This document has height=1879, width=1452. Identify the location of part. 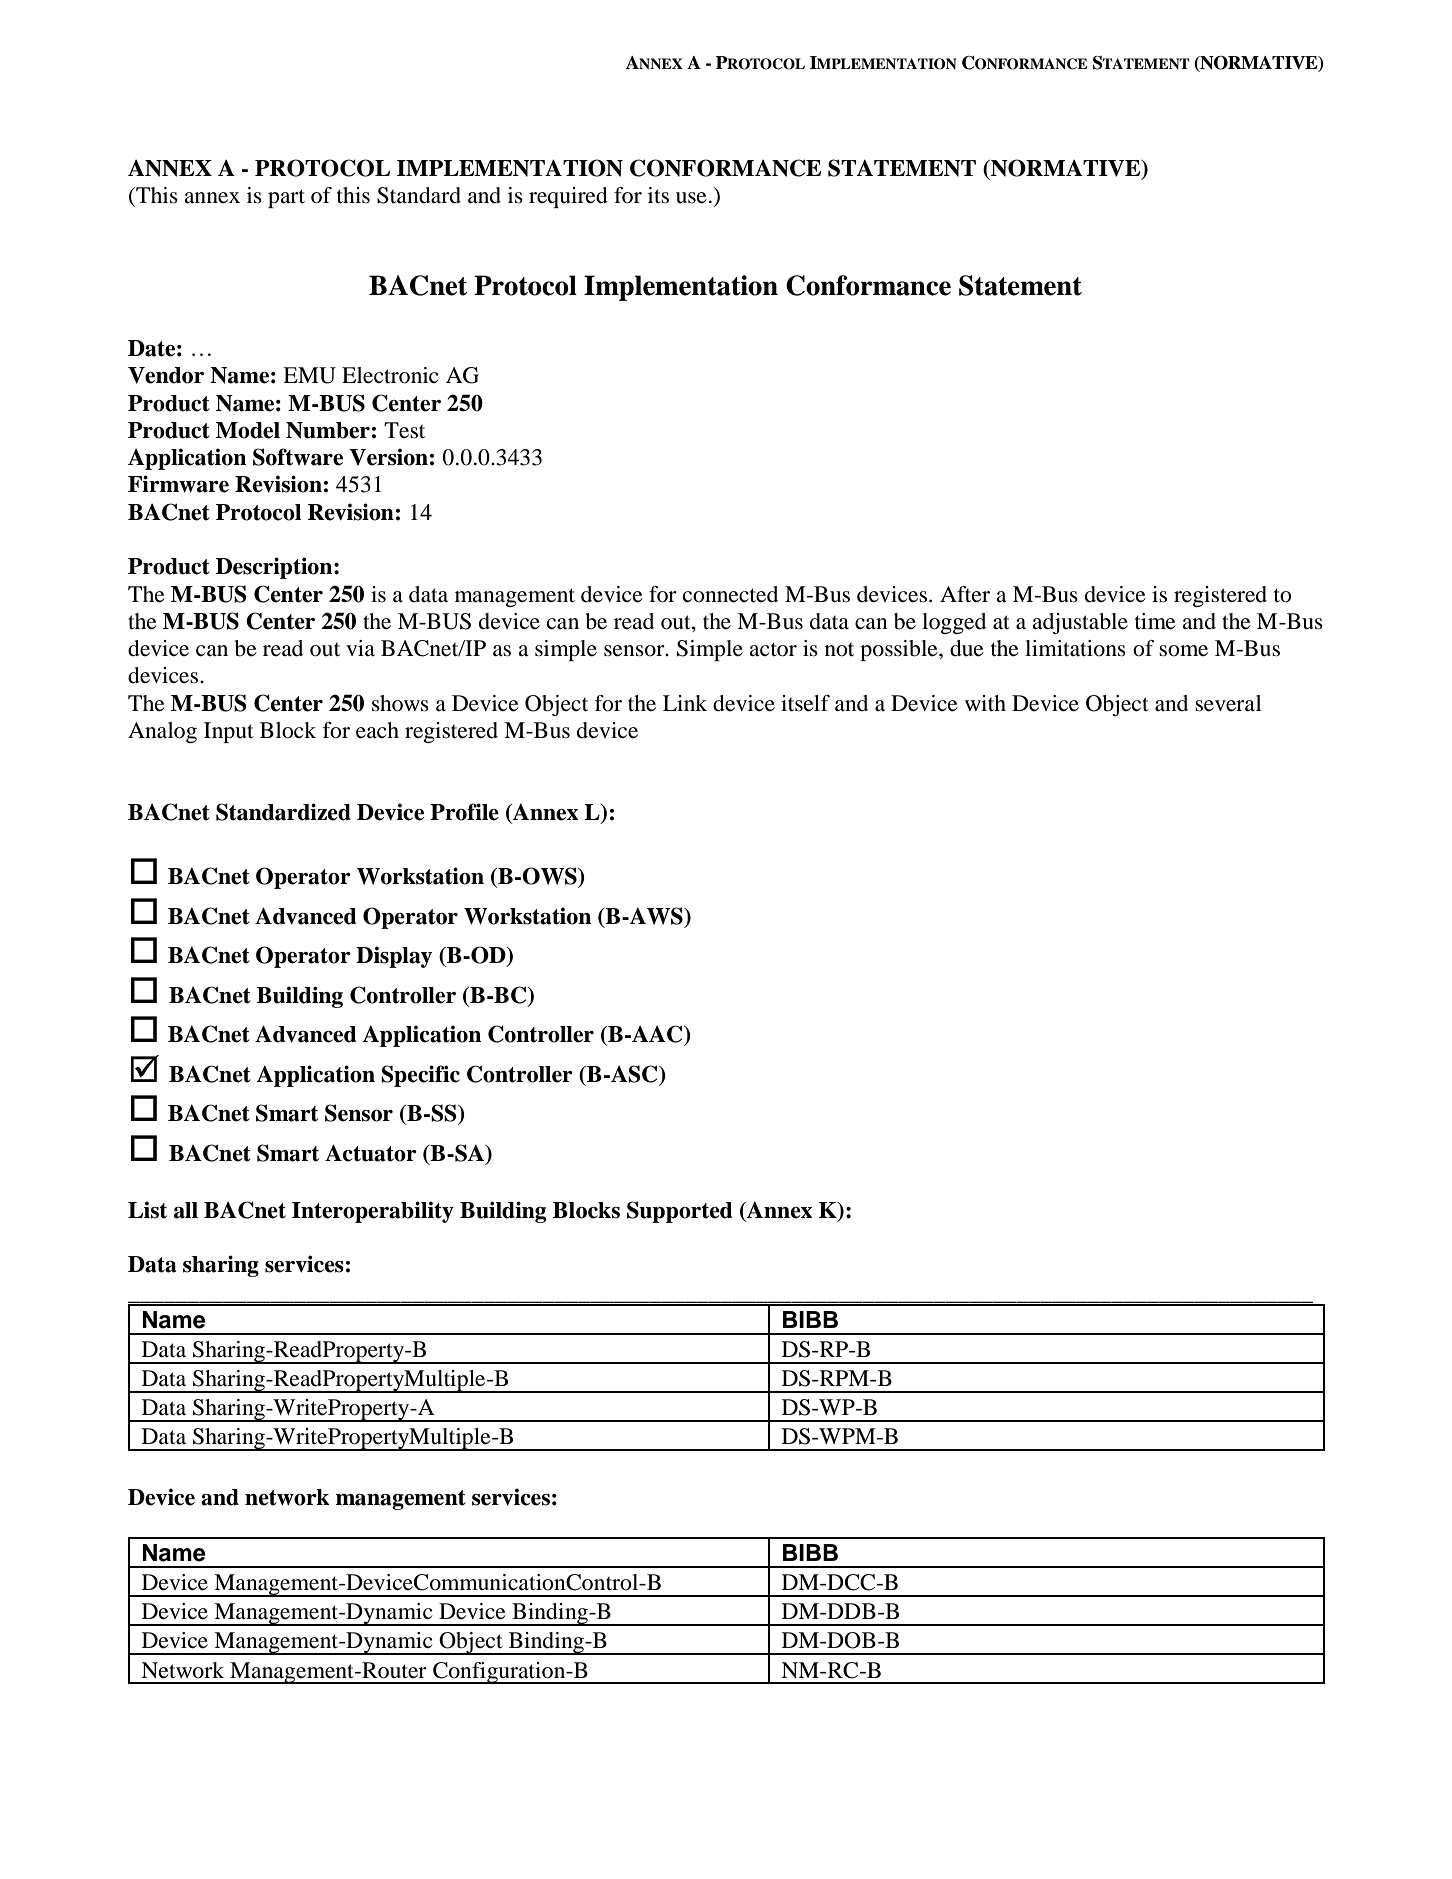
(286, 198).
